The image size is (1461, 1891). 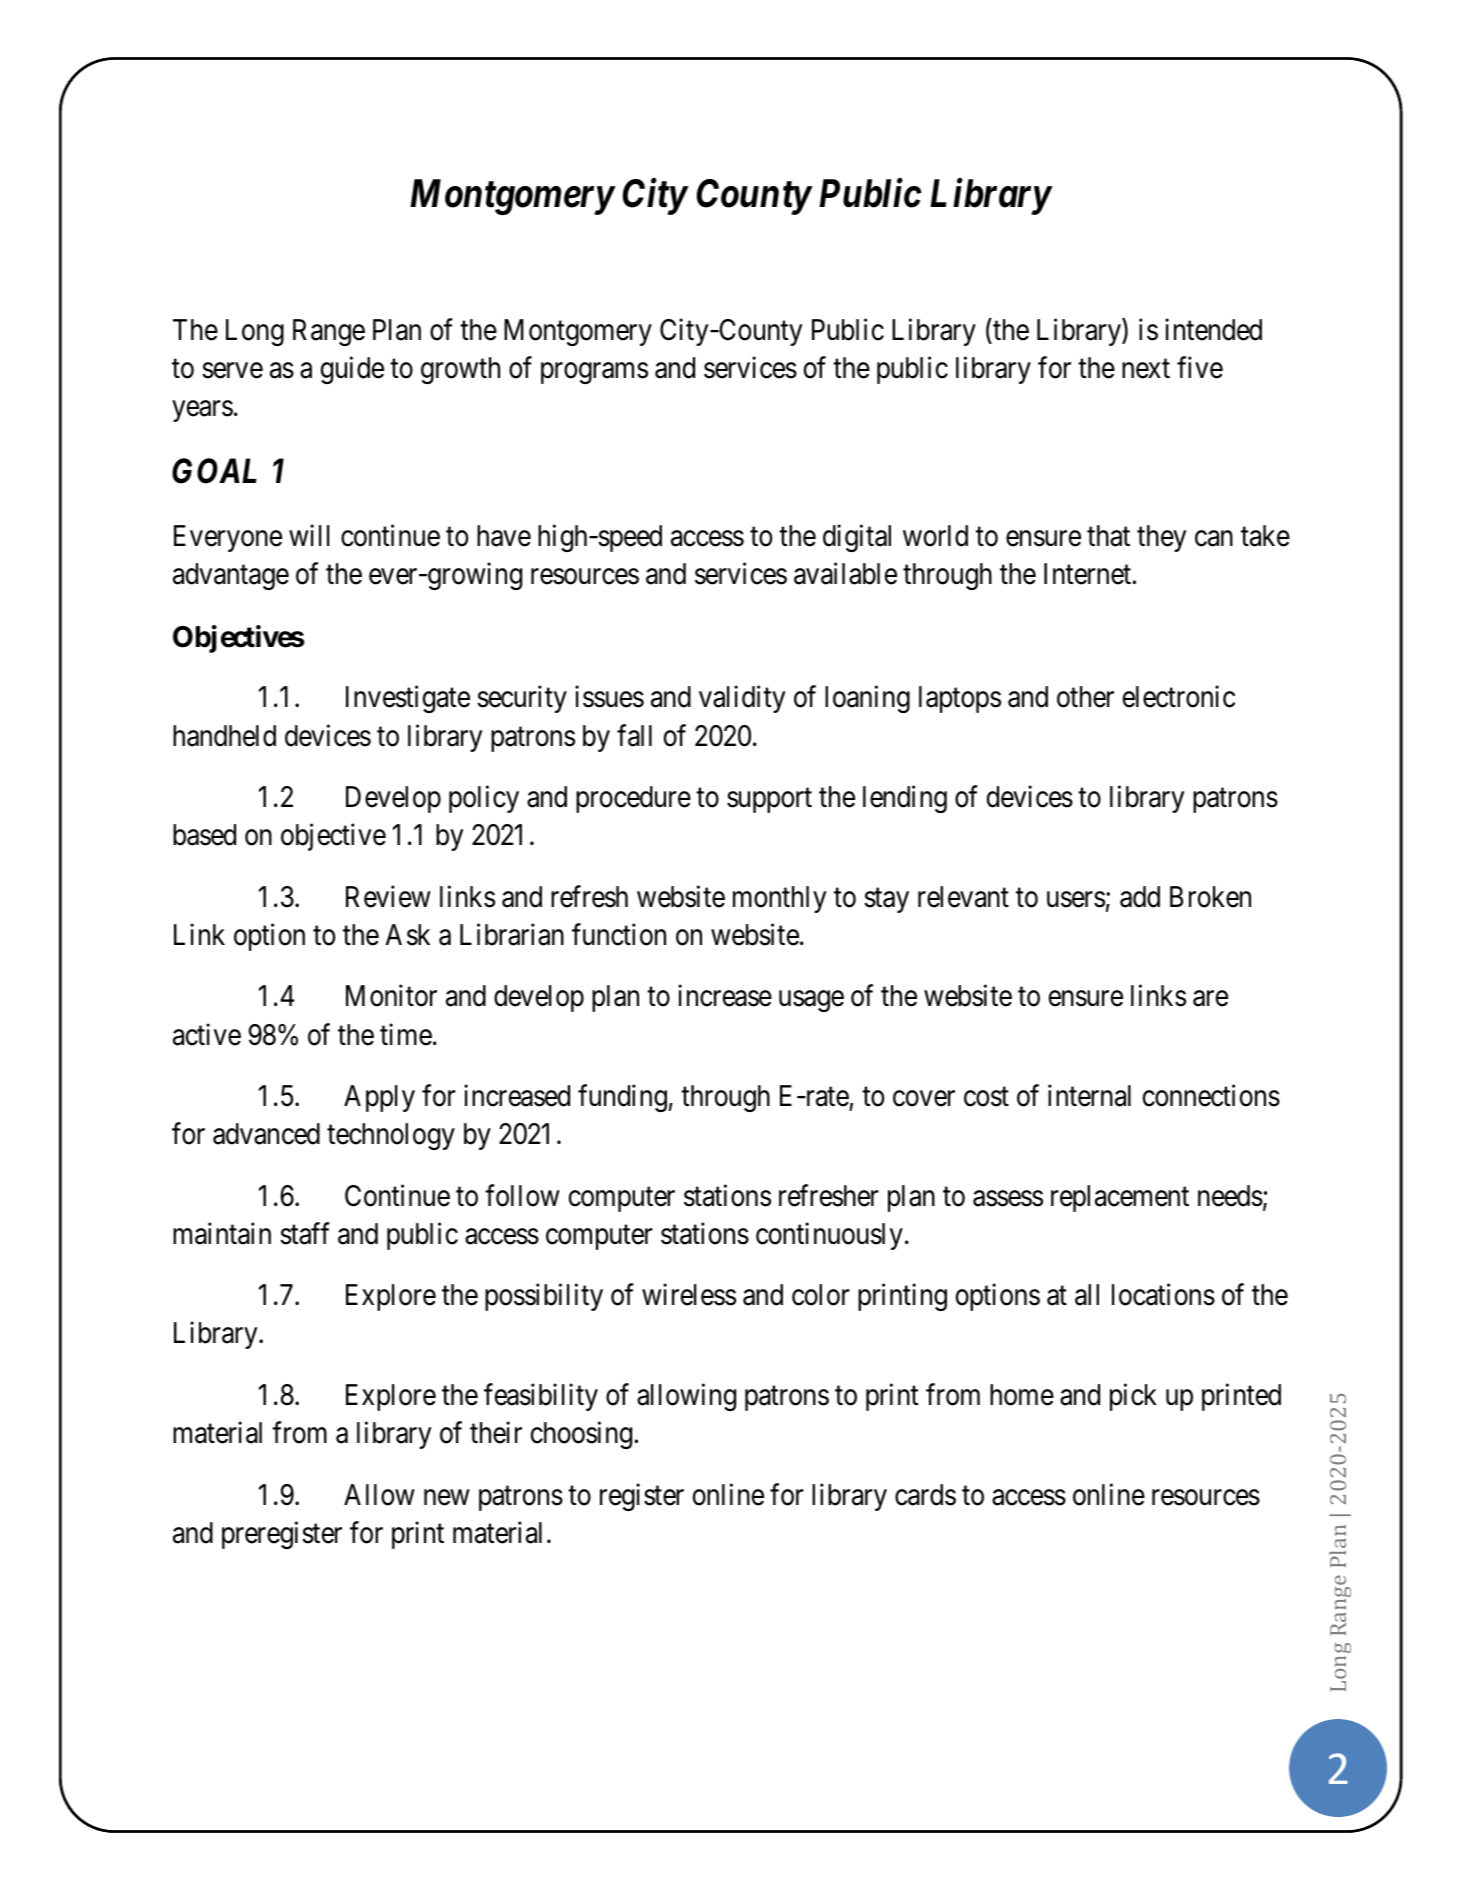 What do you see at coordinates (446, 1498) in the screenshot?
I see `new` at bounding box center [446, 1498].
